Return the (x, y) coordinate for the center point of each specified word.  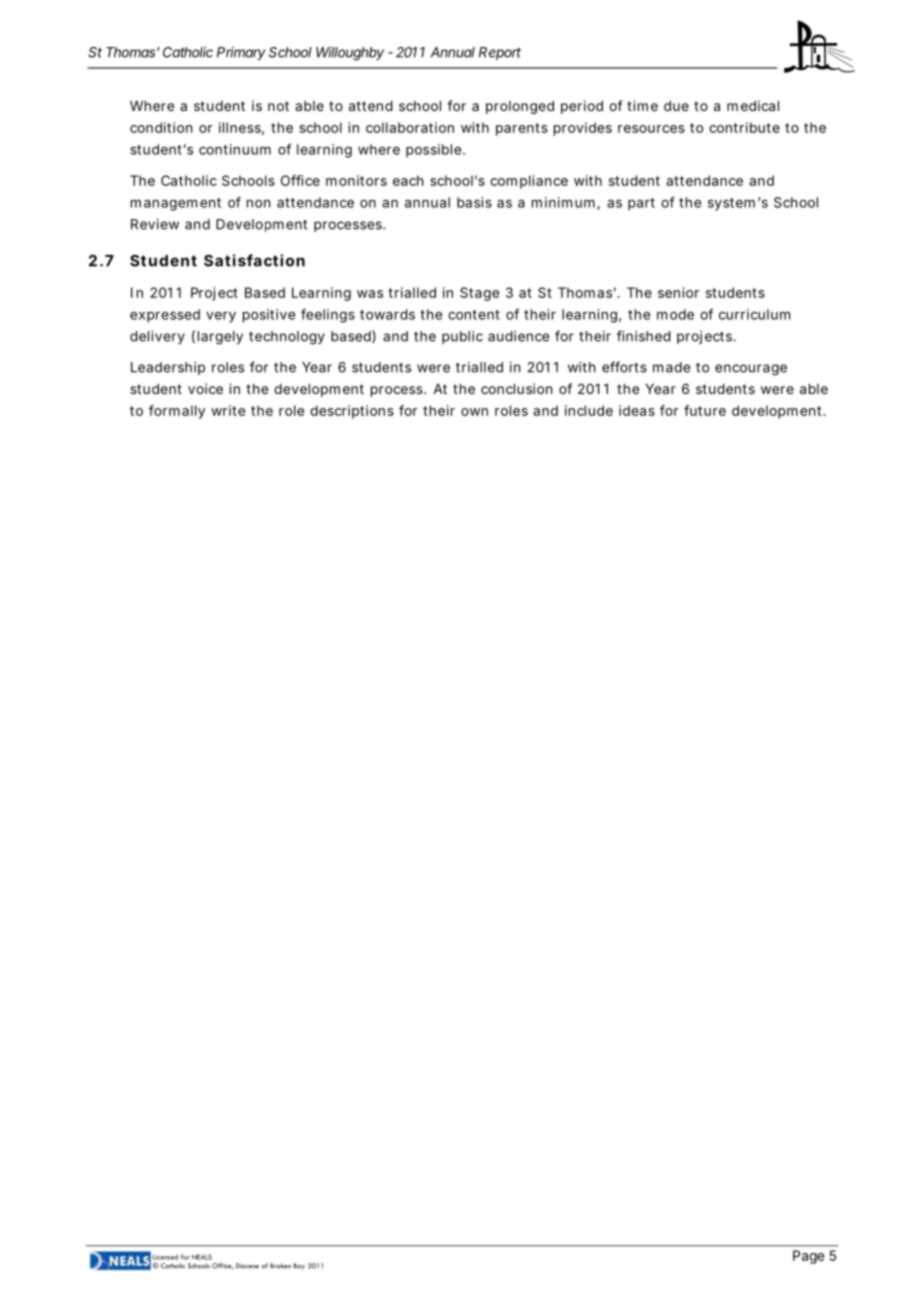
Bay (299, 1266)
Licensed (165, 1257)
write (228, 410)
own (474, 412)
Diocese (247, 1266)
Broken (280, 1266)
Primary (241, 53)
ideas (637, 410)
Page (808, 1257)
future (705, 410)
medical (753, 105)
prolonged (520, 107)
